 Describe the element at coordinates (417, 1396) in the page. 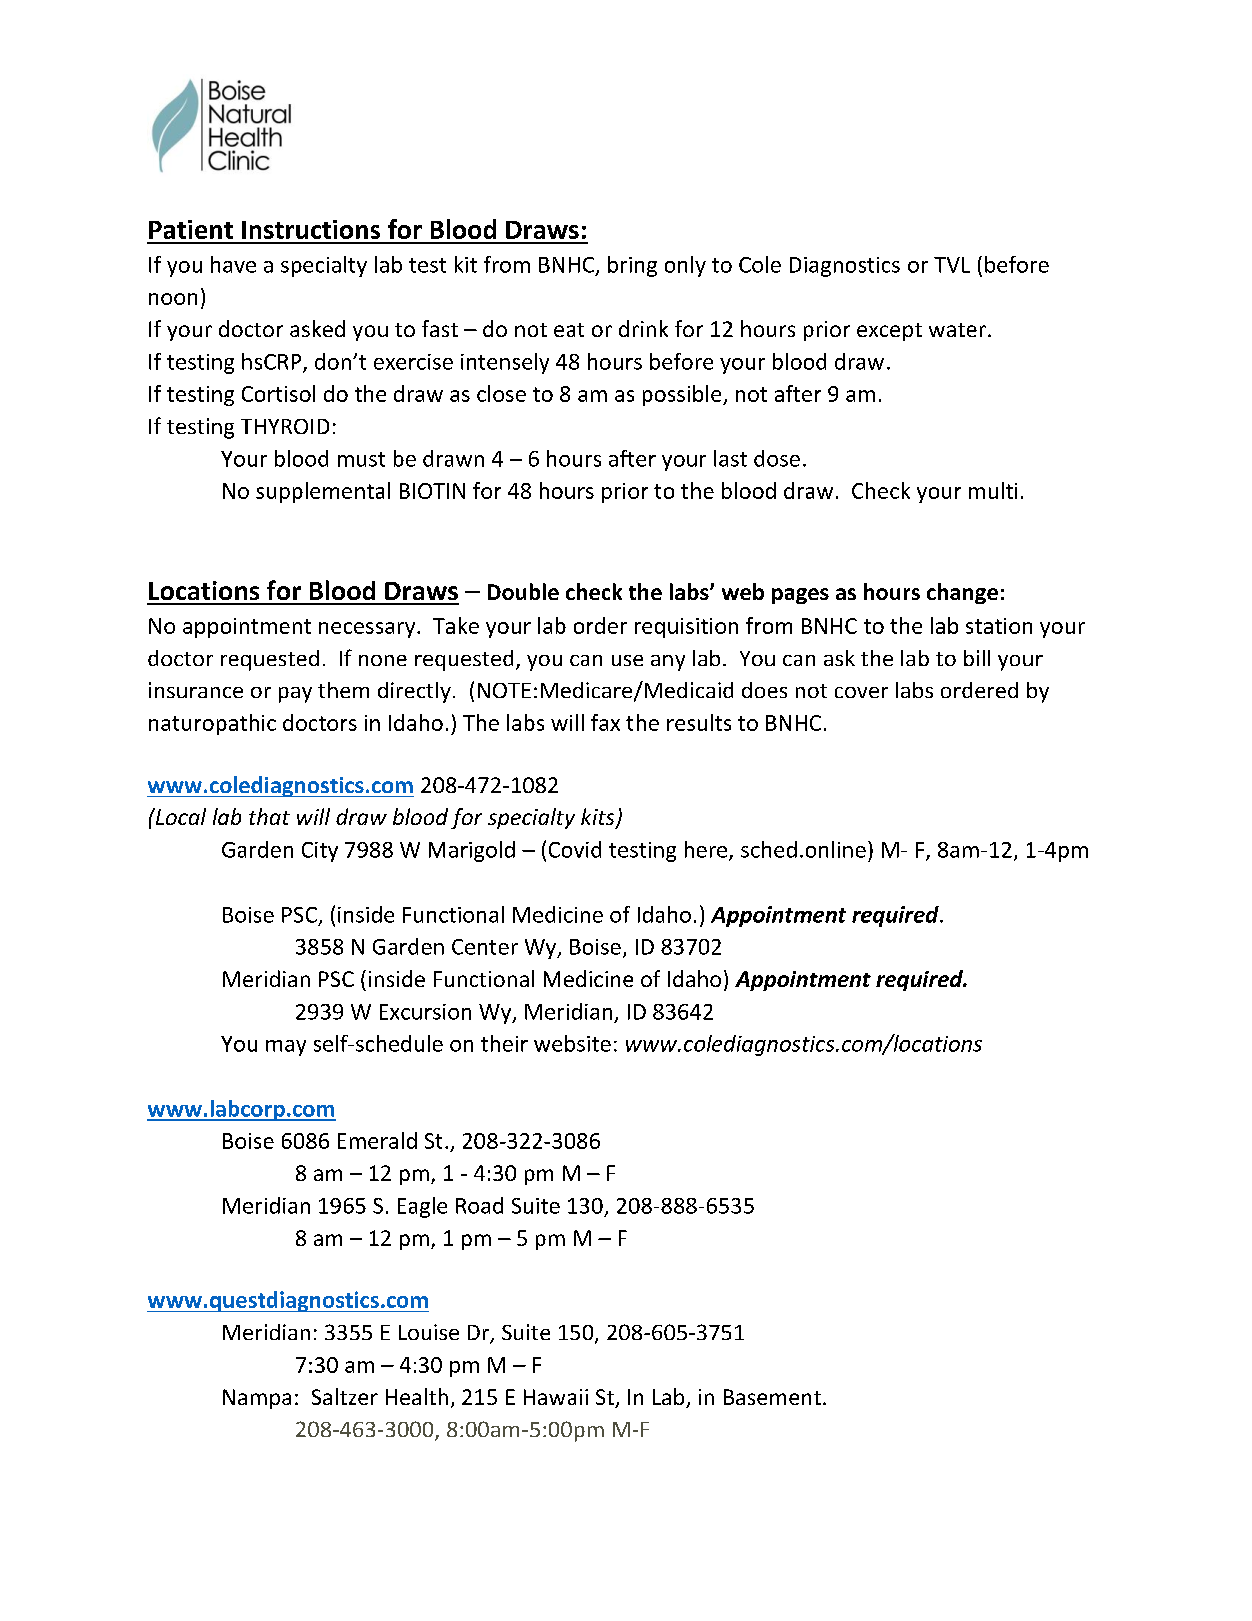

I see `Health` at that location.
